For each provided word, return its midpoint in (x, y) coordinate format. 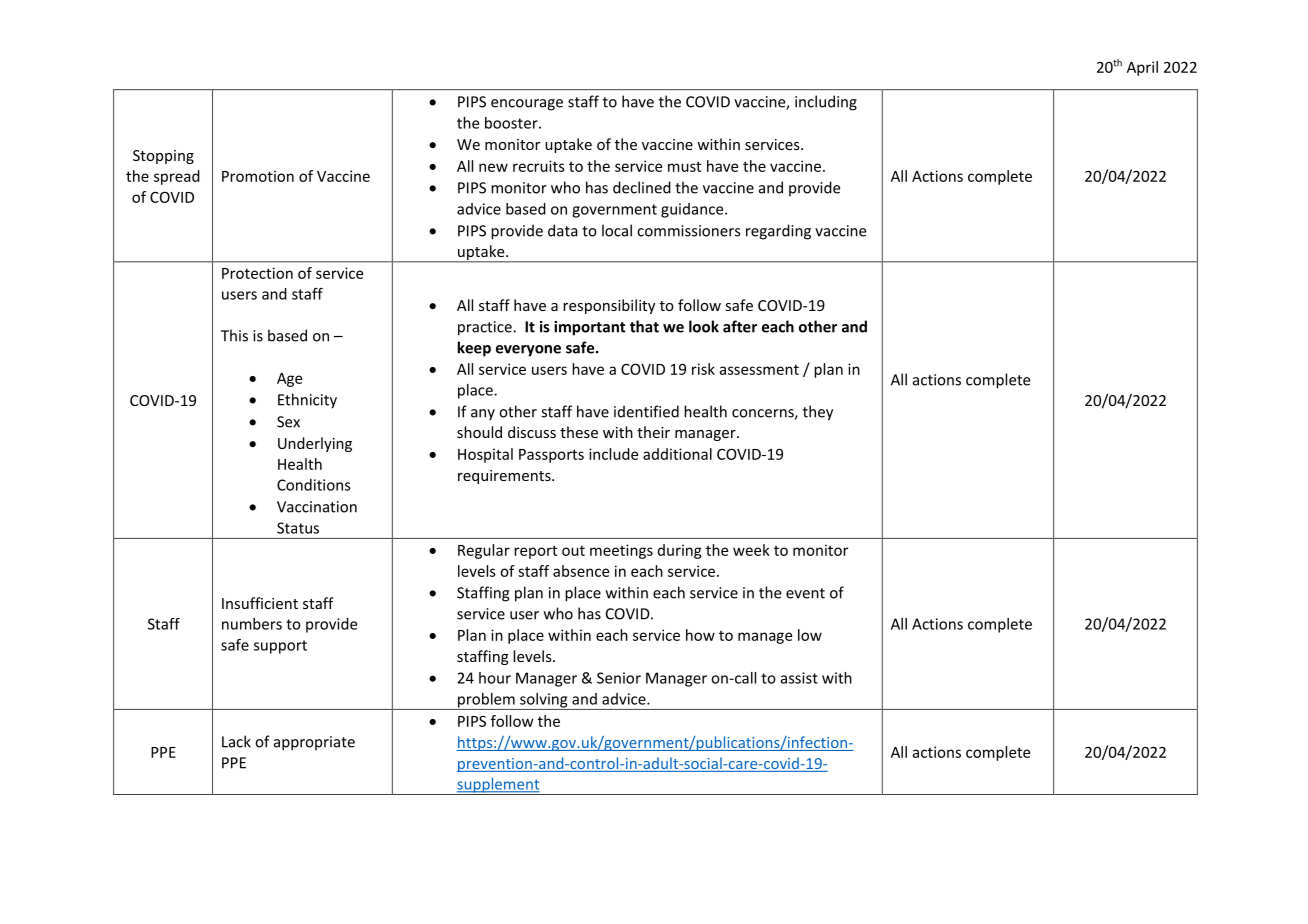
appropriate (314, 743)
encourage (527, 105)
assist (799, 678)
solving (544, 701)
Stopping (163, 157)
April (1142, 68)
